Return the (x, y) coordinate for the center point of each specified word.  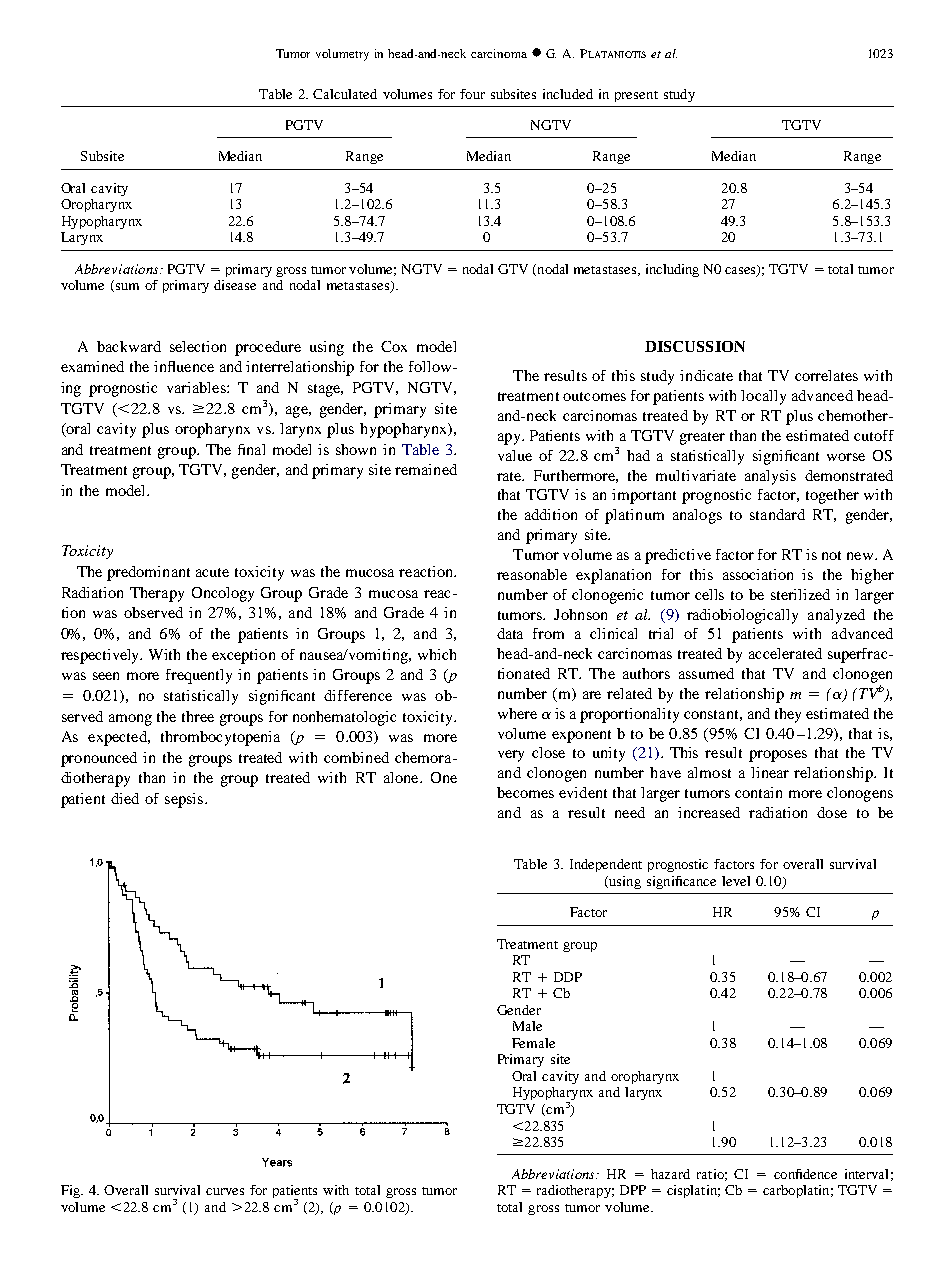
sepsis (185, 800)
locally (763, 397)
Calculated (345, 94)
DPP (633, 1190)
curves (225, 1191)
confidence (805, 1174)
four (472, 94)
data (510, 633)
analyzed (836, 616)
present (636, 96)
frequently (199, 676)
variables (197, 387)
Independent (606, 865)
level (736, 881)
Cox (394, 346)
